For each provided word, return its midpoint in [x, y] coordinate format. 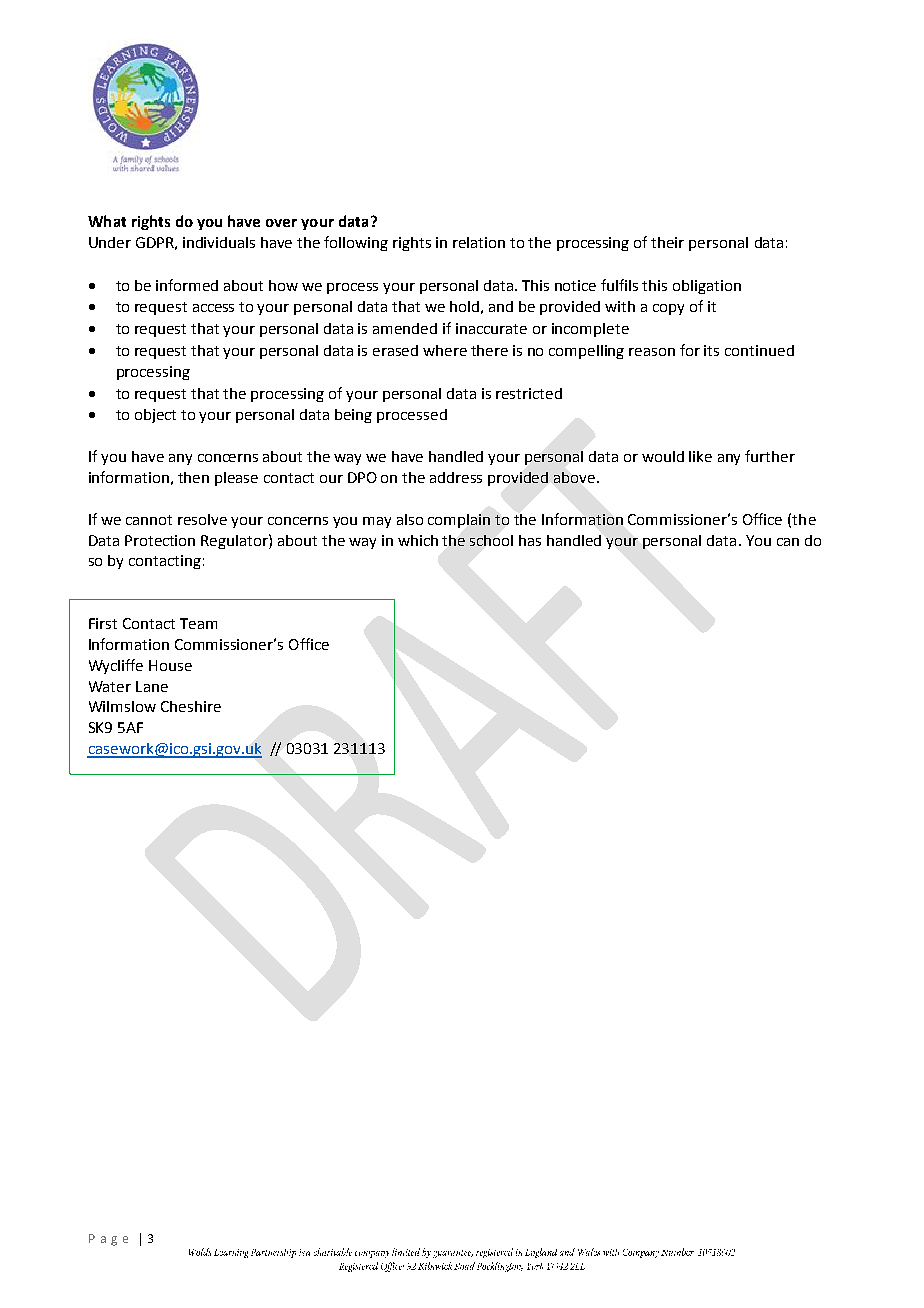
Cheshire [191, 706]
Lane [152, 686]
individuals [219, 242]
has [530, 540]
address [456, 477]
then [193, 477]
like [700, 456]
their [667, 242]
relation [479, 242]
